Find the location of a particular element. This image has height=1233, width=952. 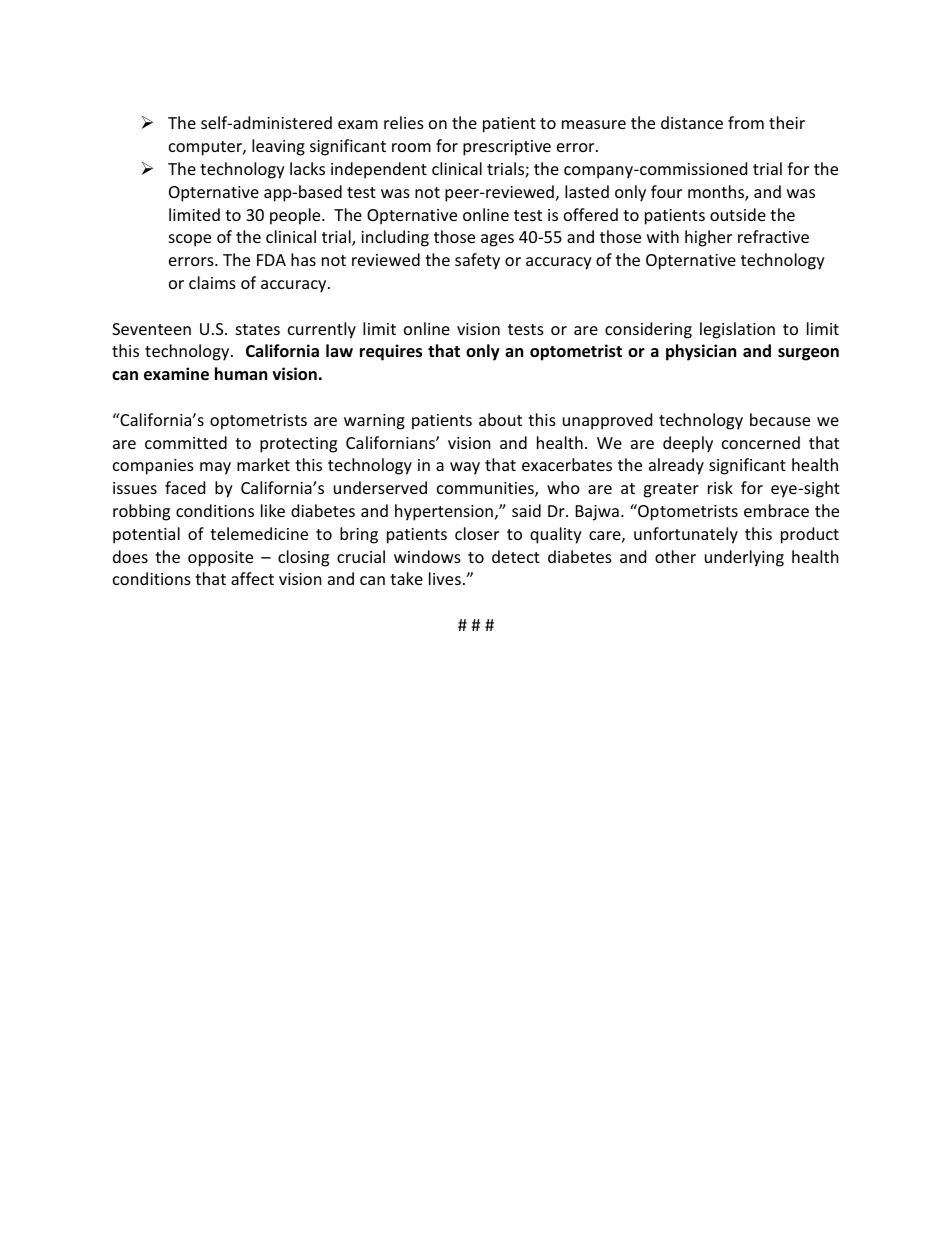

prescriptive is located at coordinates (507, 148).
